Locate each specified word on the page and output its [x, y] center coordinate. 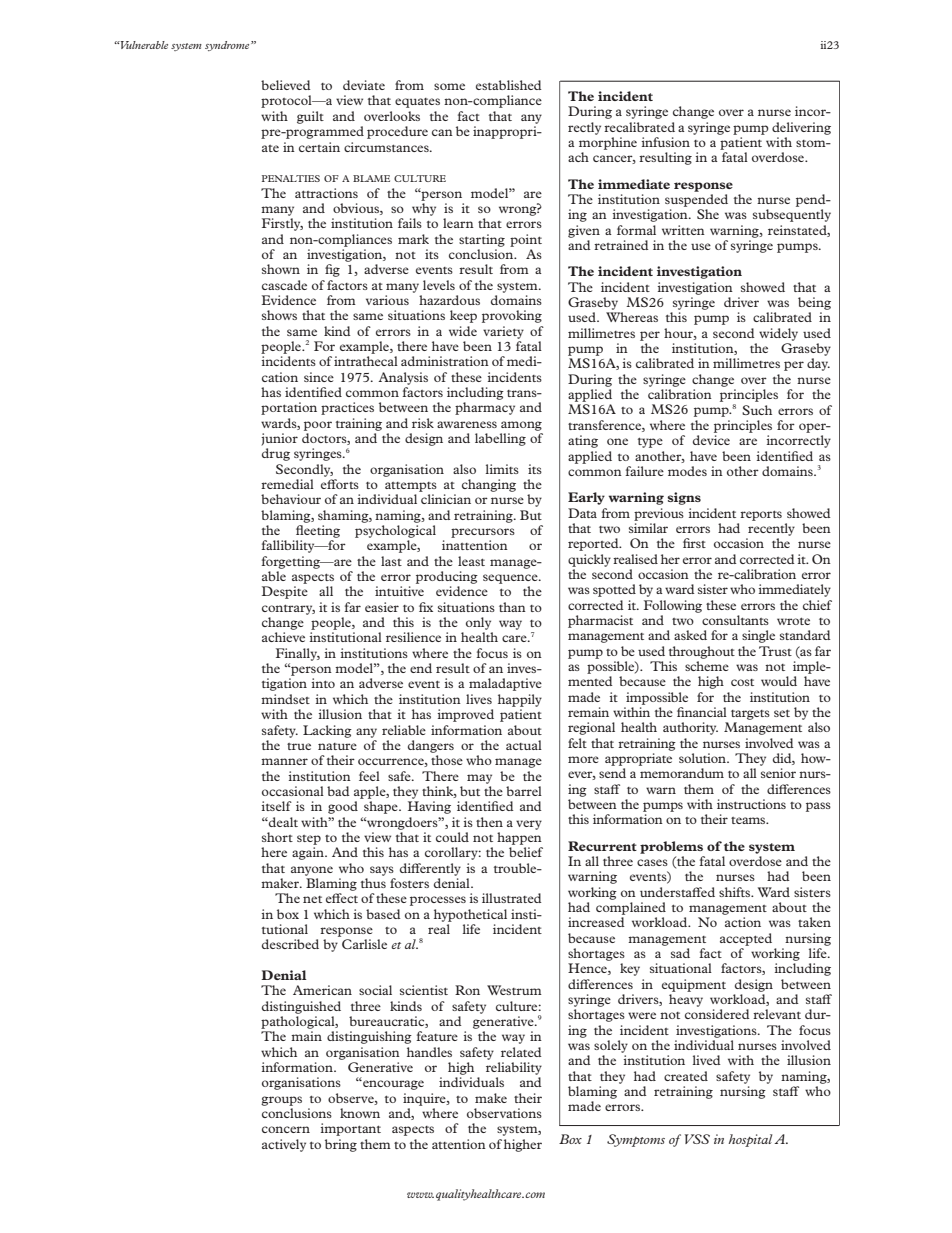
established [509, 85]
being [814, 303]
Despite [285, 592]
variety [503, 332]
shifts [736, 892]
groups [281, 1101]
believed [286, 85]
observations [504, 1113]
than [512, 607]
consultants [735, 620]
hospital [750, 1140]
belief [526, 852]
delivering [801, 128]
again [309, 853]
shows [279, 315]
